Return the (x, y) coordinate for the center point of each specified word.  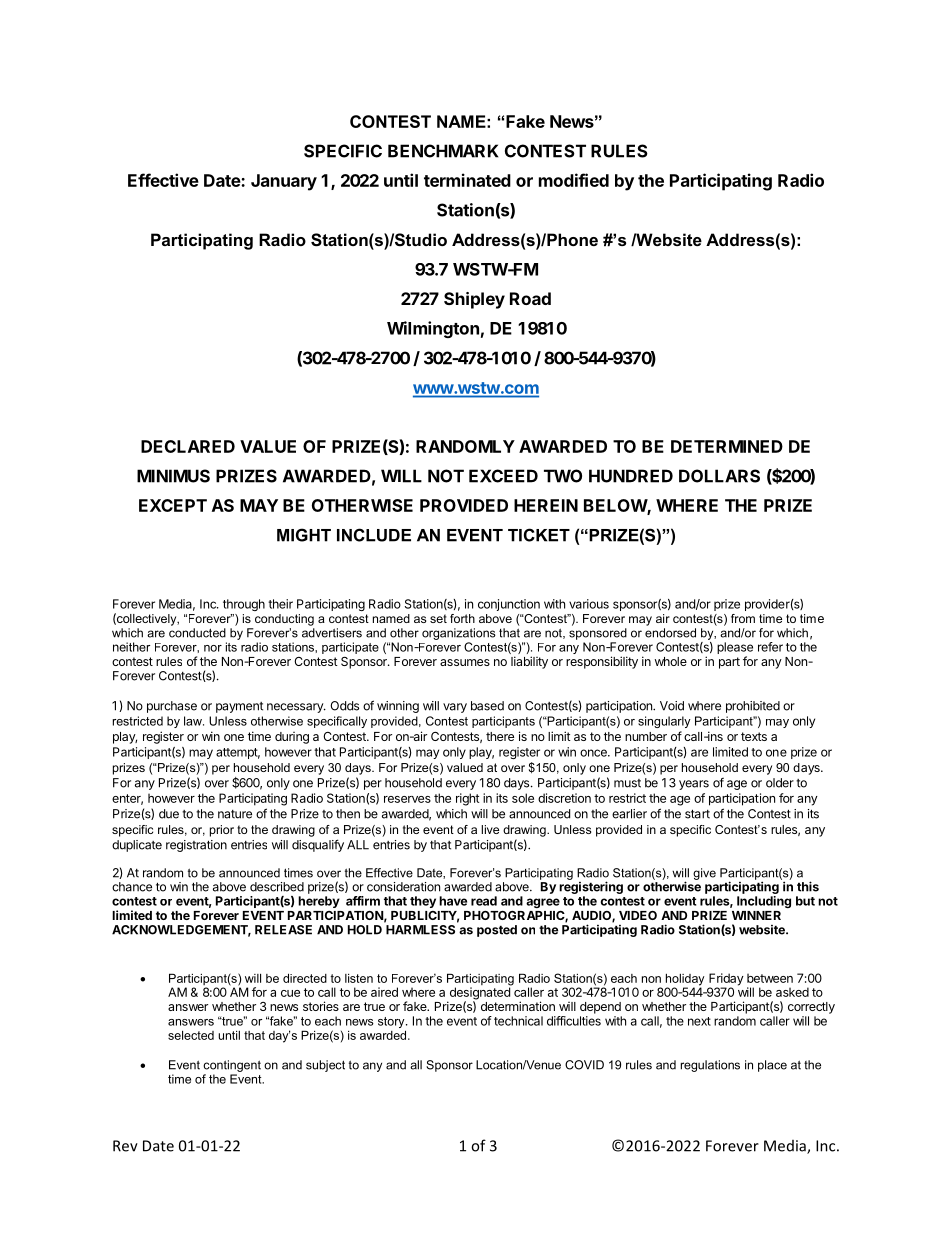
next (699, 1021)
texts (754, 736)
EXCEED (503, 476)
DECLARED (188, 446)
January (284, 182)
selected (191, 1035)
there (500, 736)
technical (518, 1021)
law (194, 721)
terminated (467, 180)
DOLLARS (719, 476)
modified (574, 180)
